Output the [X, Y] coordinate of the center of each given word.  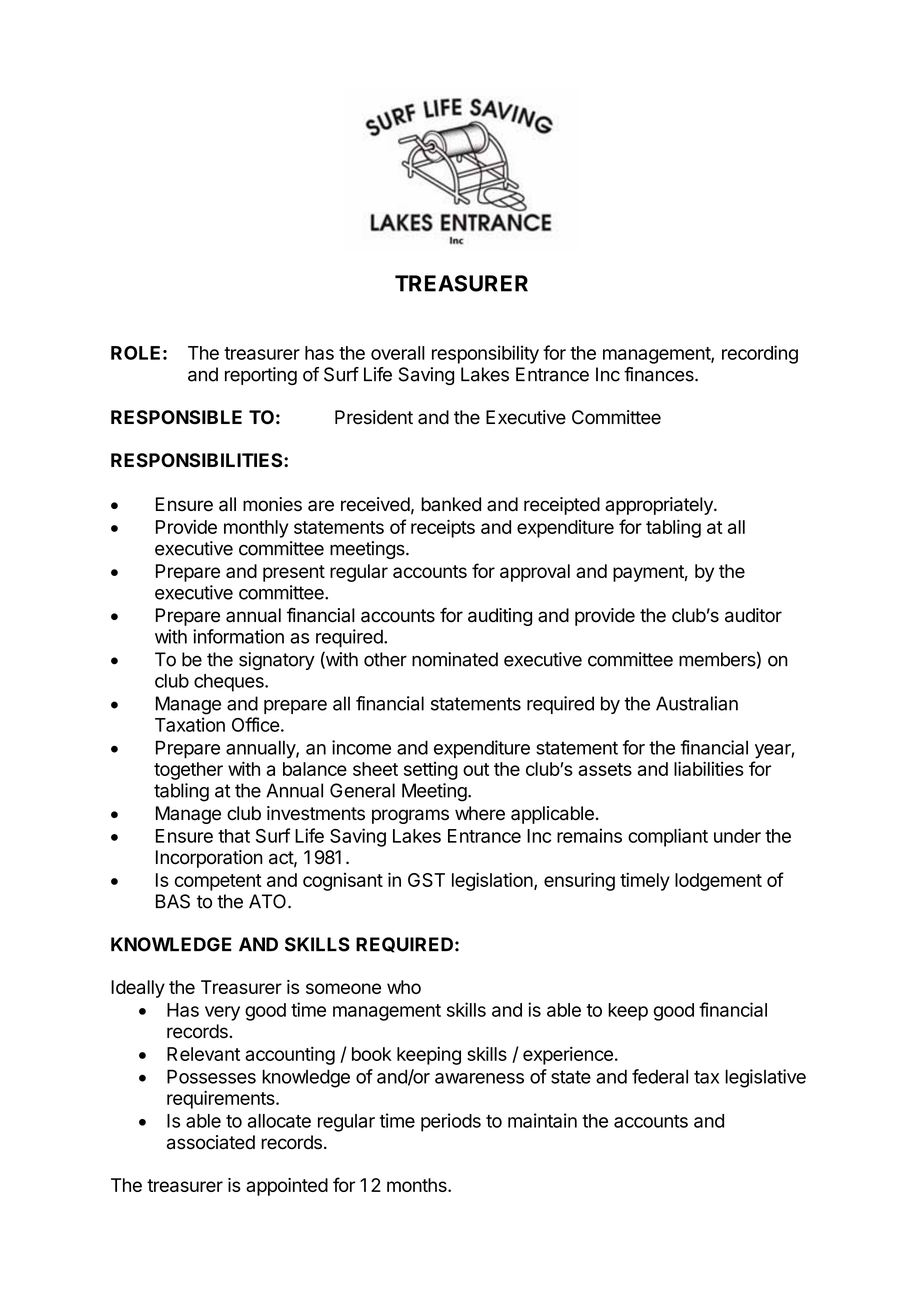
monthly [256, 529]
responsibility [485, 354]
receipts [443, 528]
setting [431, 771]
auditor [753, 615]
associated [211, 1142]
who [404, 987]
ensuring [579, 881]
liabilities [709, 768]
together [188, 771]
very [222, 1013]
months [418, 1185]
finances [660, 374]
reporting [261, 376]
